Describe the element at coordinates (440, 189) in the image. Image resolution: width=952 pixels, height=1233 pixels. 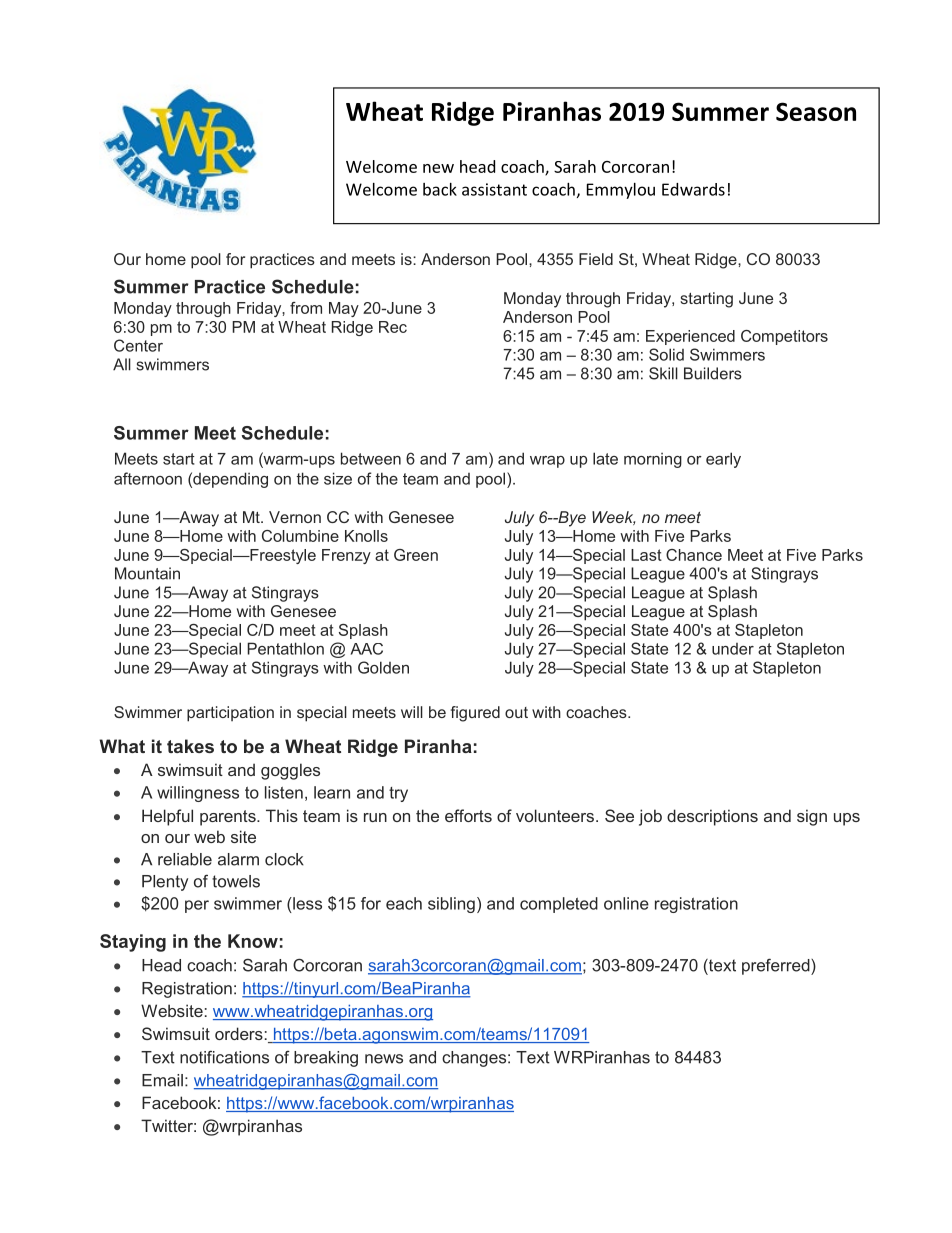
I see `back` at that location.
